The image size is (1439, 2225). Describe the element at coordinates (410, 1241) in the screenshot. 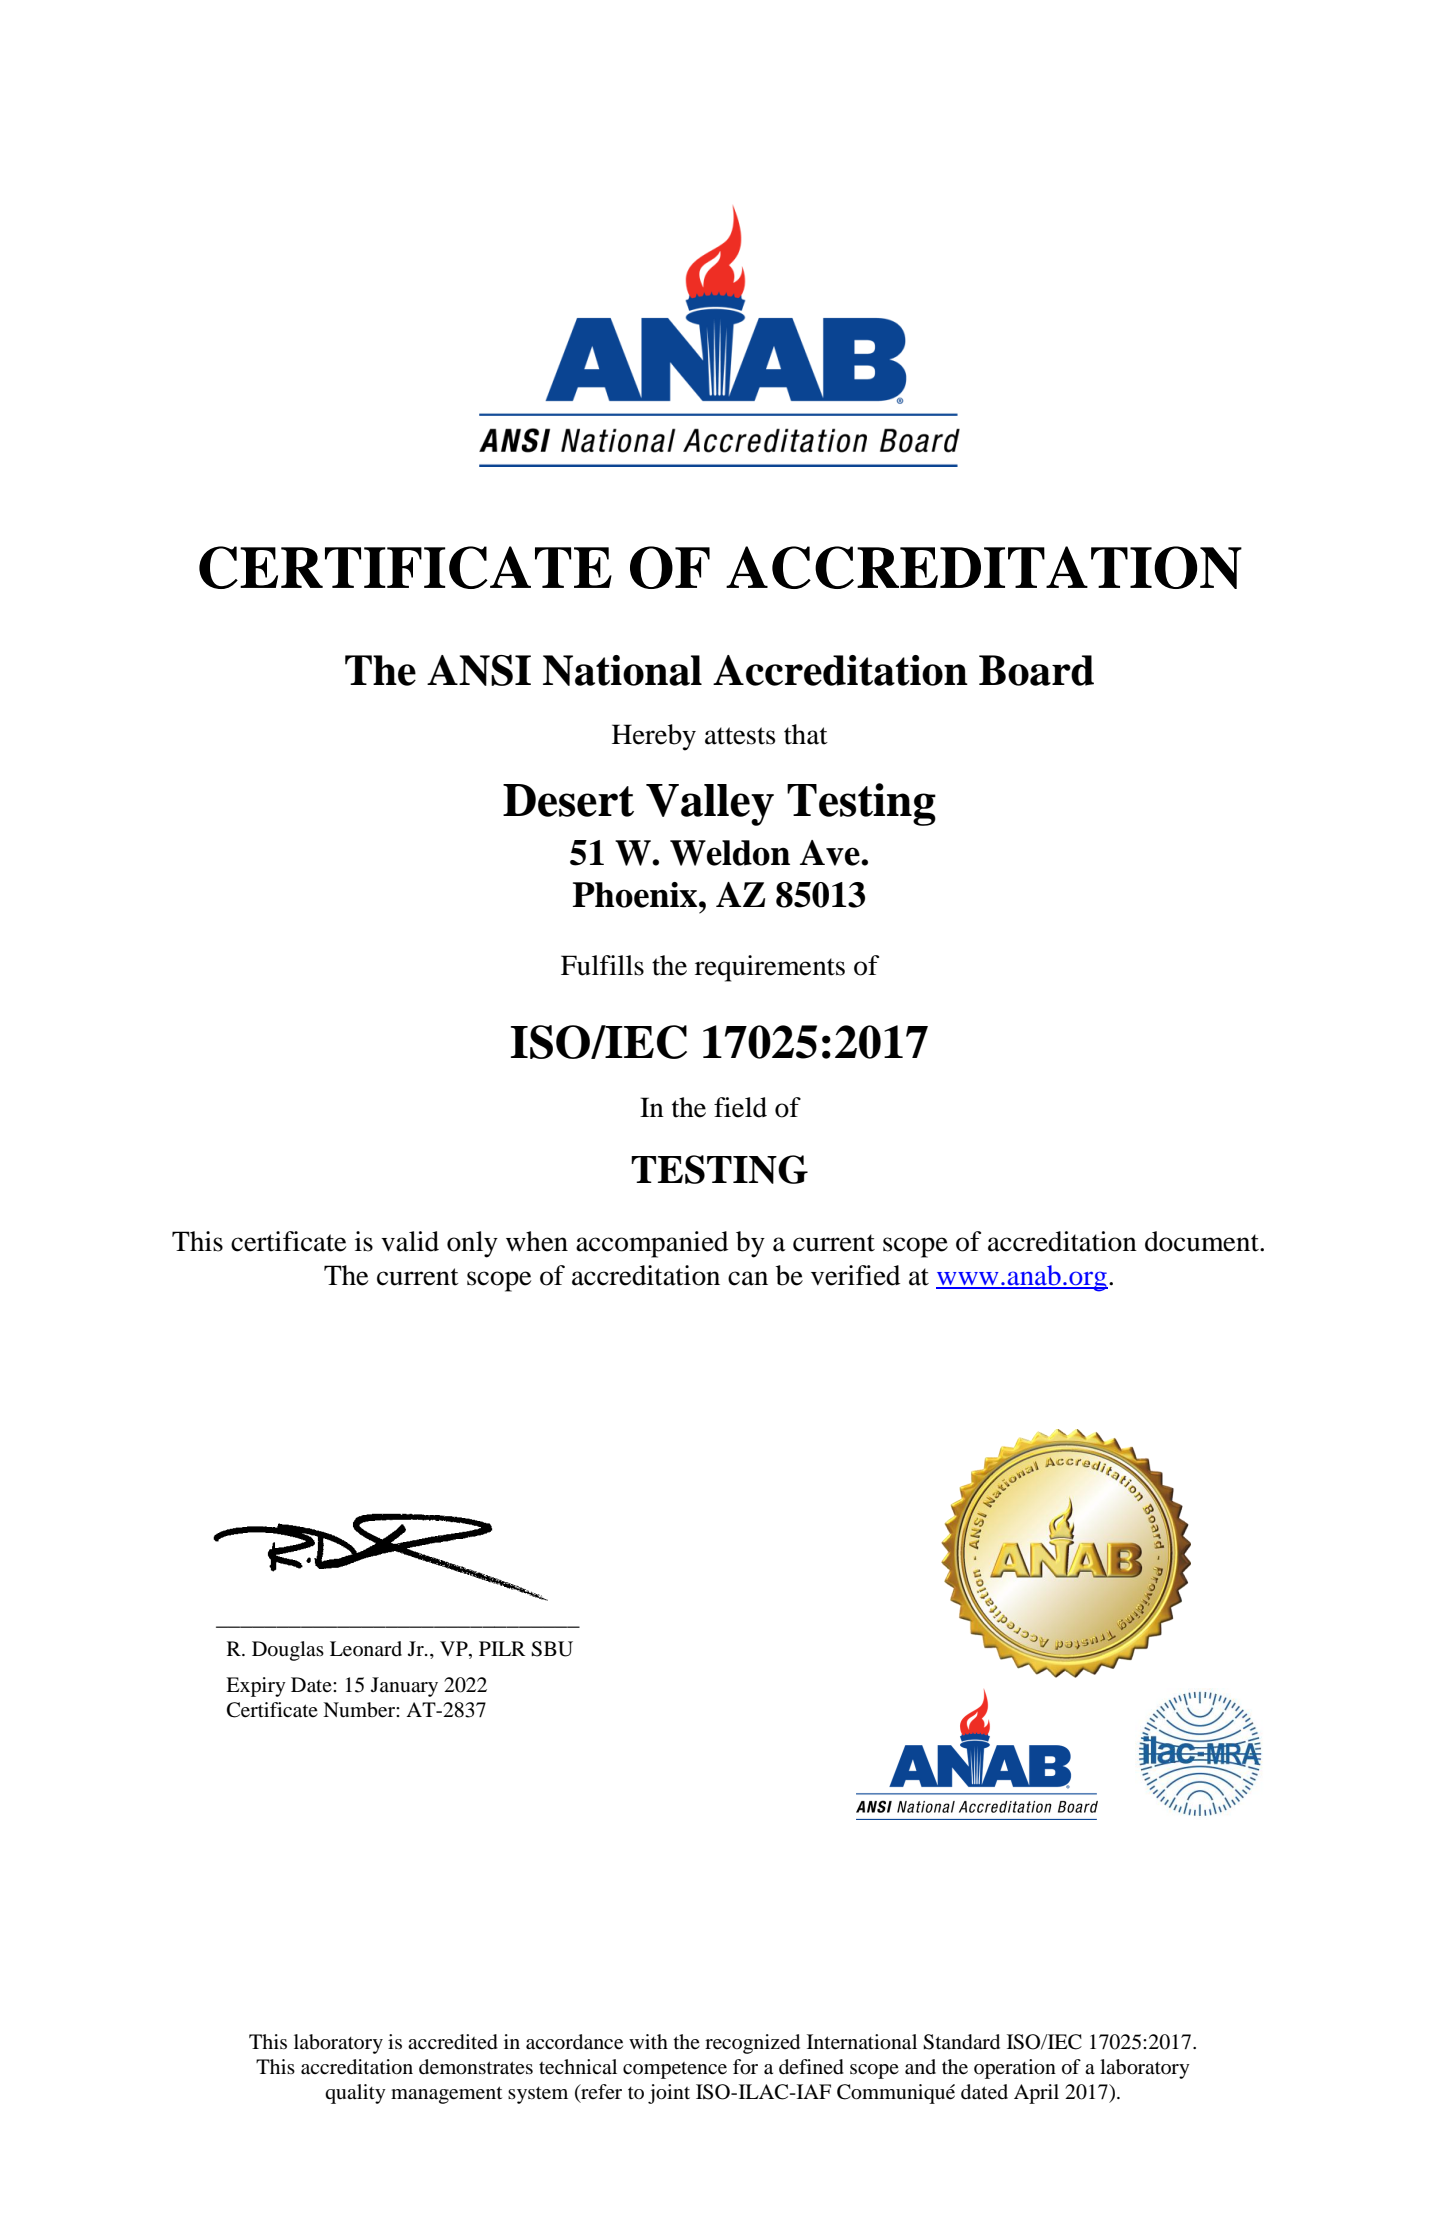

I see `valid` at that location.
